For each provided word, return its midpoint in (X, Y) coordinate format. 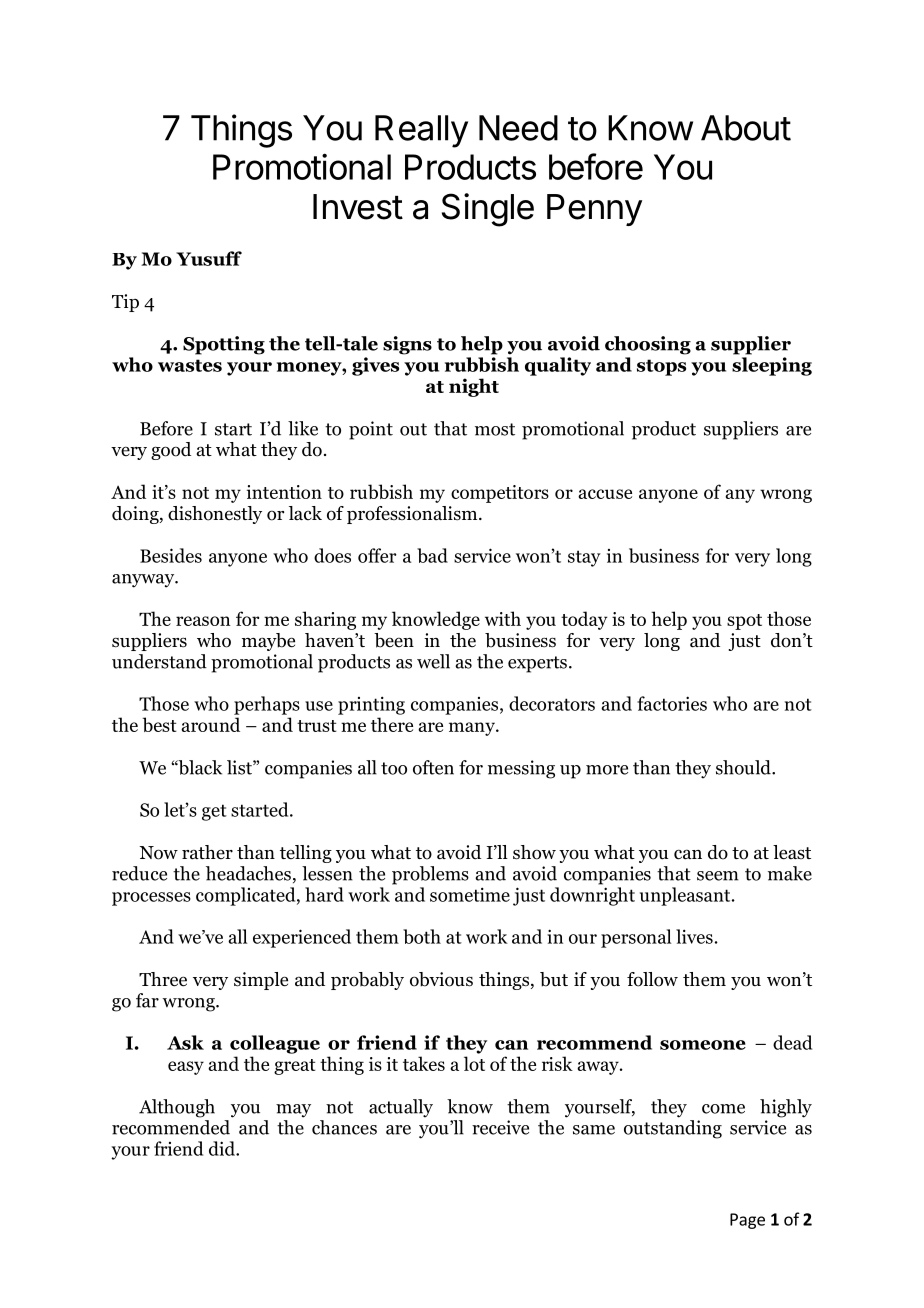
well (433, 661)
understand (159, 661)
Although (177, 1108)
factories (672, 703)
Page (747, 1221)
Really (421, 131)
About (746, 128)
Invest (358, 207)
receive (500, 1127)
